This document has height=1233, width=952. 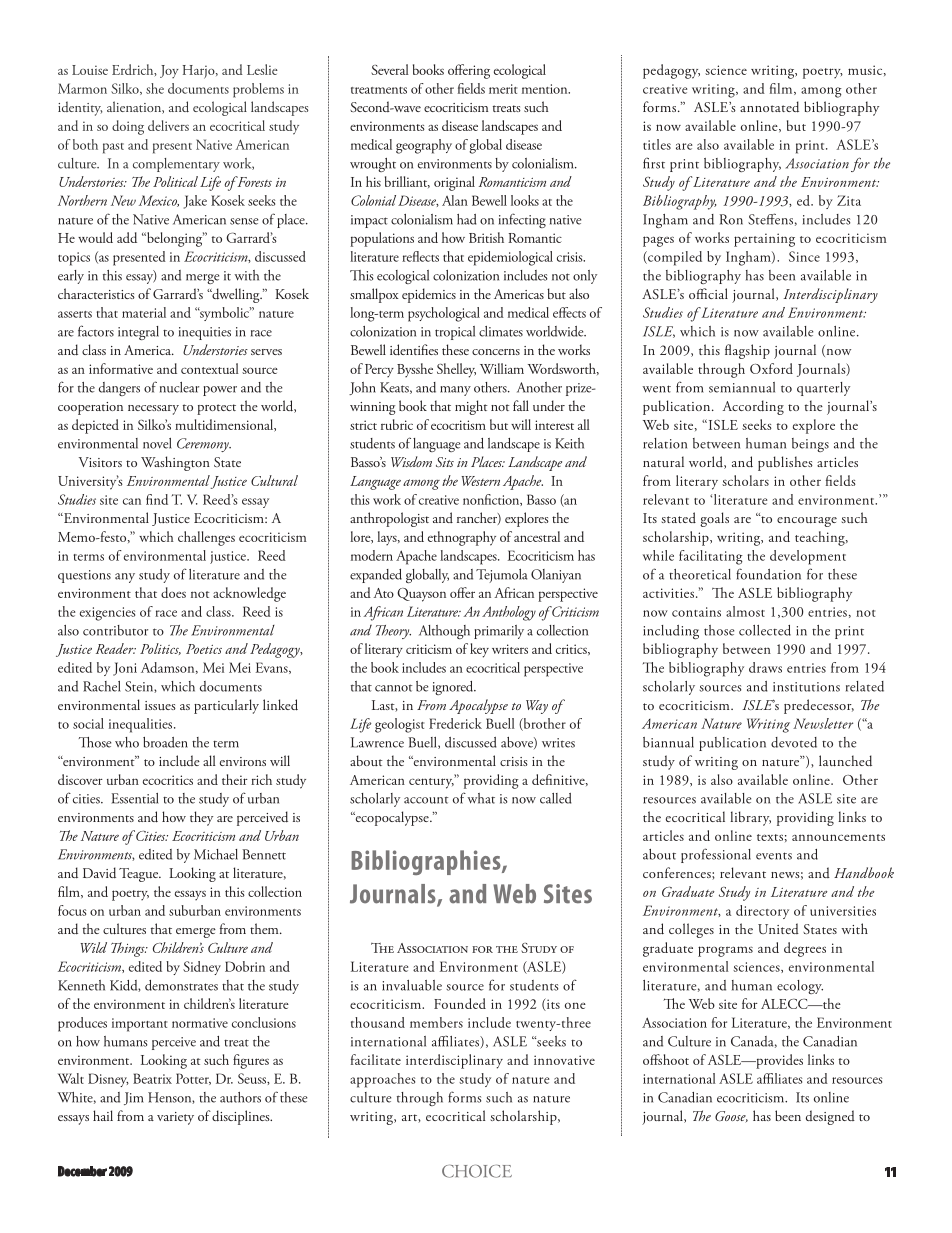 What do you see at coordinates (503, 89) in the document?
I see `merit` at bounding box center [503, 89].
